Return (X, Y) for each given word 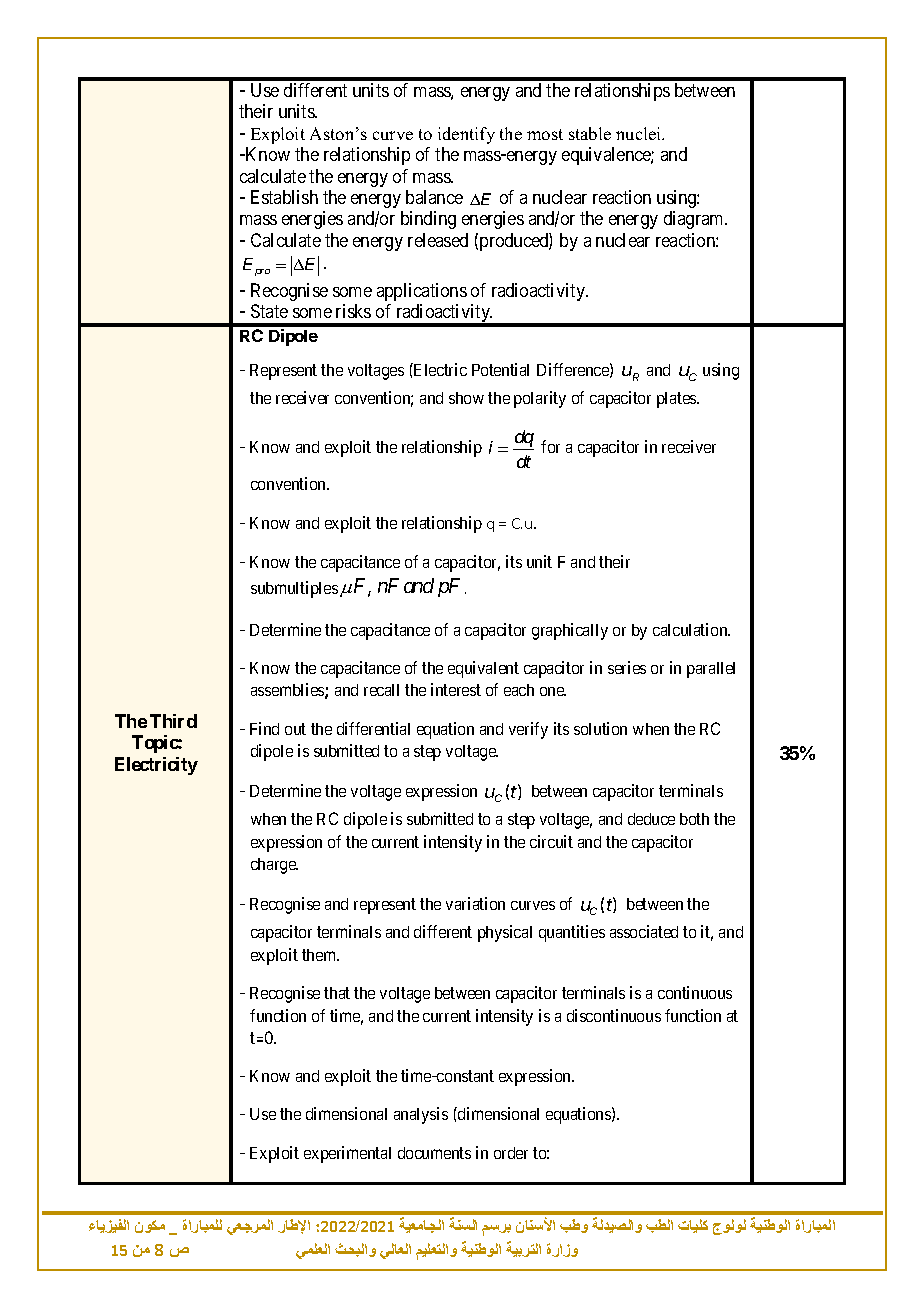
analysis (421, 1115)
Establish (284, 197)
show (466, 398)
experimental (347, 1154)
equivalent (483, 669)
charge (274, 866)
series (627, 667)
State (269, 311)
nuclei (640, 133)
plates (677, 400)
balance (434, 197)
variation (475, 903)
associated (644, 931)
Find (264, 728)
